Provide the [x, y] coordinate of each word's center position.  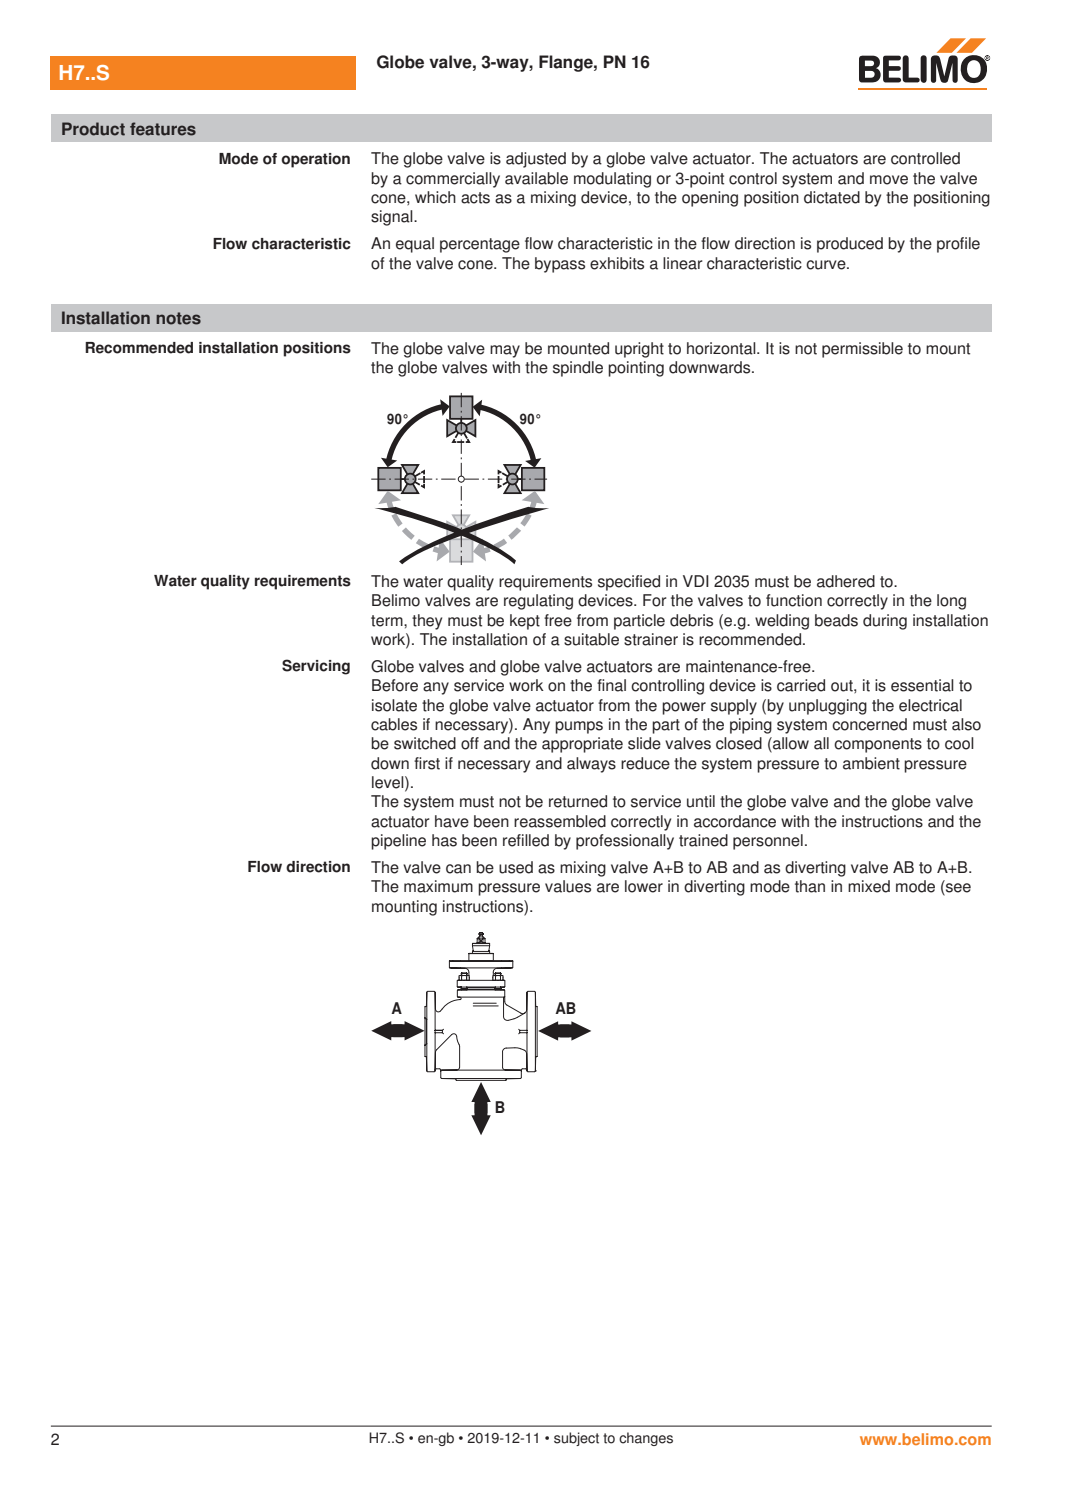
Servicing [316, 667]
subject [576, 1439]
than [810, 886]
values [568, 886]
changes [646, 1439]
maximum [438, 886]
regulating [538, 602]
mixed [869, 886]
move [889, 180]
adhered [846, 581]
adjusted [536, 160]
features [163, 129]
